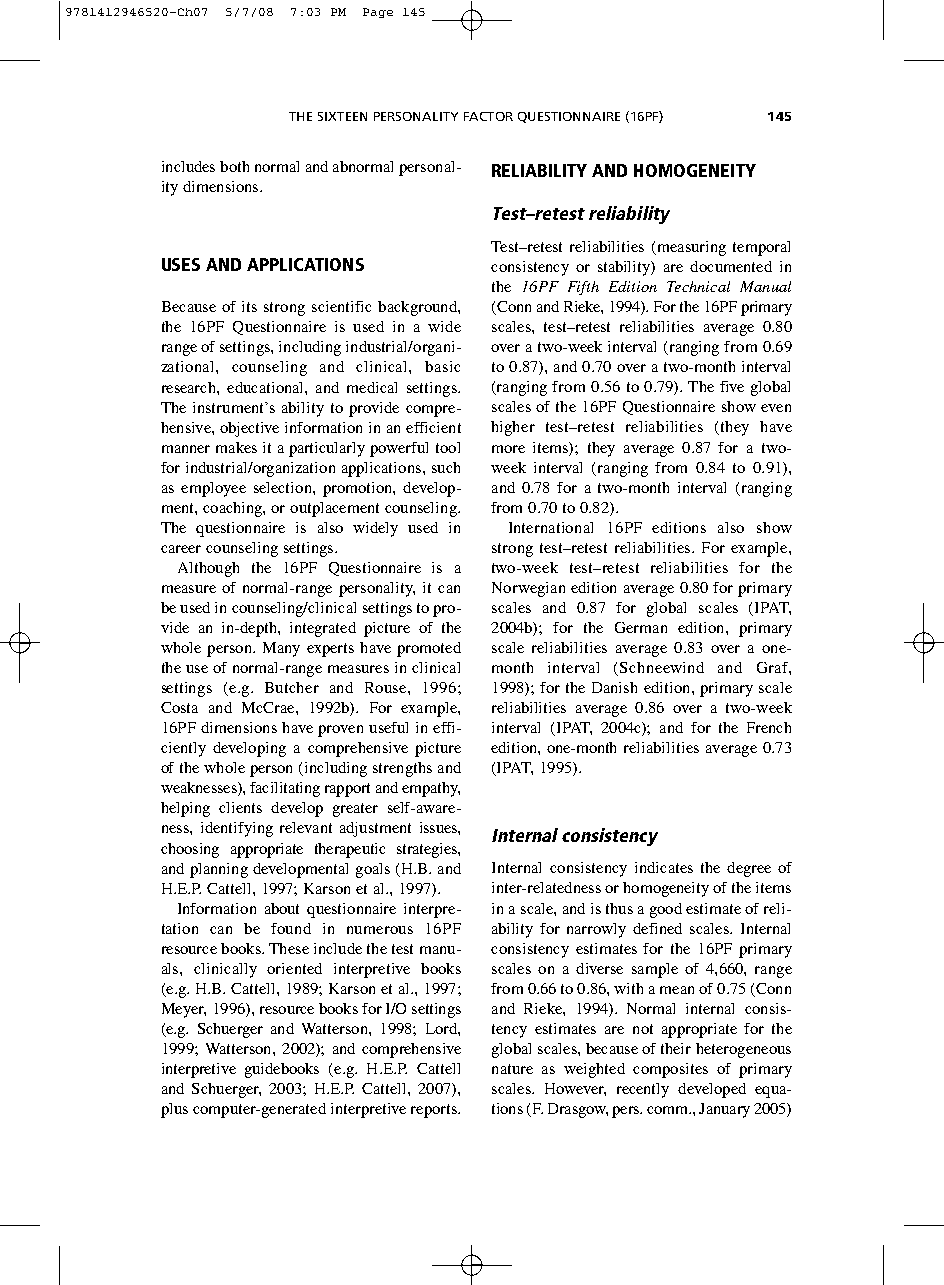 Image resolution: width=944 pixels, height=1285 pixels. What do you see at coordinates (402, 769) in the screenshot?
I see `strengths` at bounding box center [402, 769].
